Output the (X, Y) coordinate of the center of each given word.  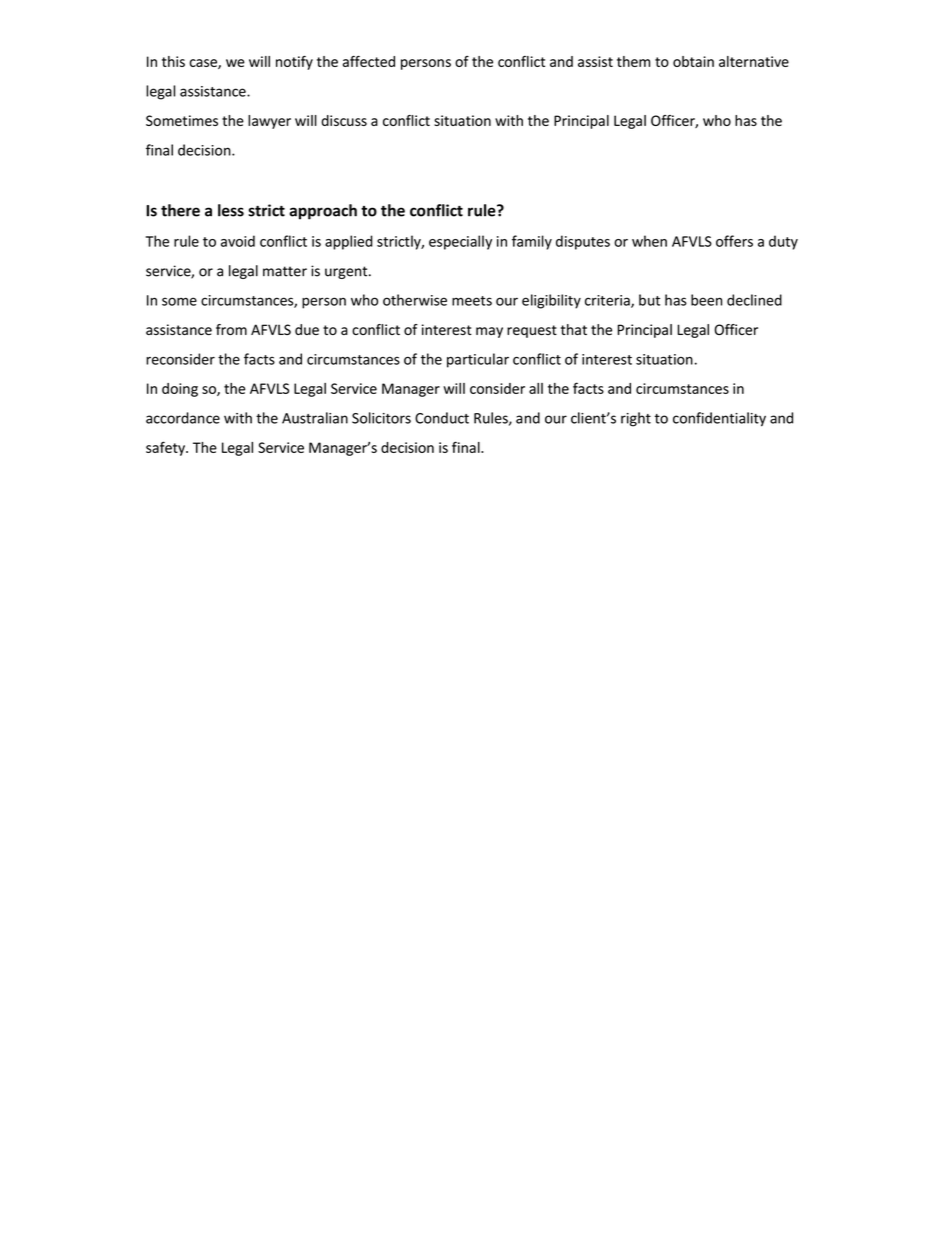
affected (369, 61)
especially (460, 242)
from (231, 329)
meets (472, 301)
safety (166, 448)
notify (294, 63)
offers (734, 241)
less (231, 210)
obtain (693, 61)
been (706, 300)
